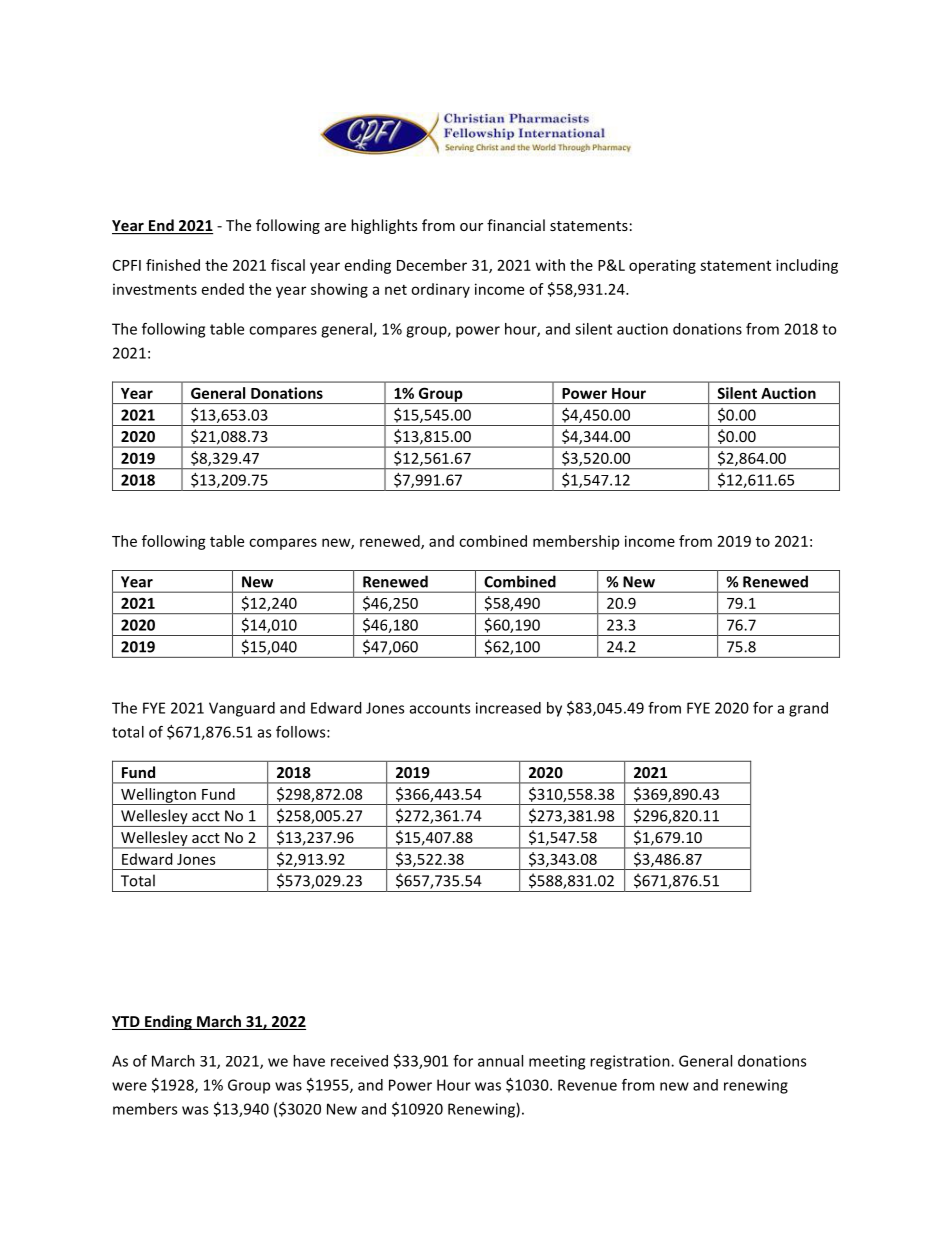  I want to click on annual, so click(500, 1061).
